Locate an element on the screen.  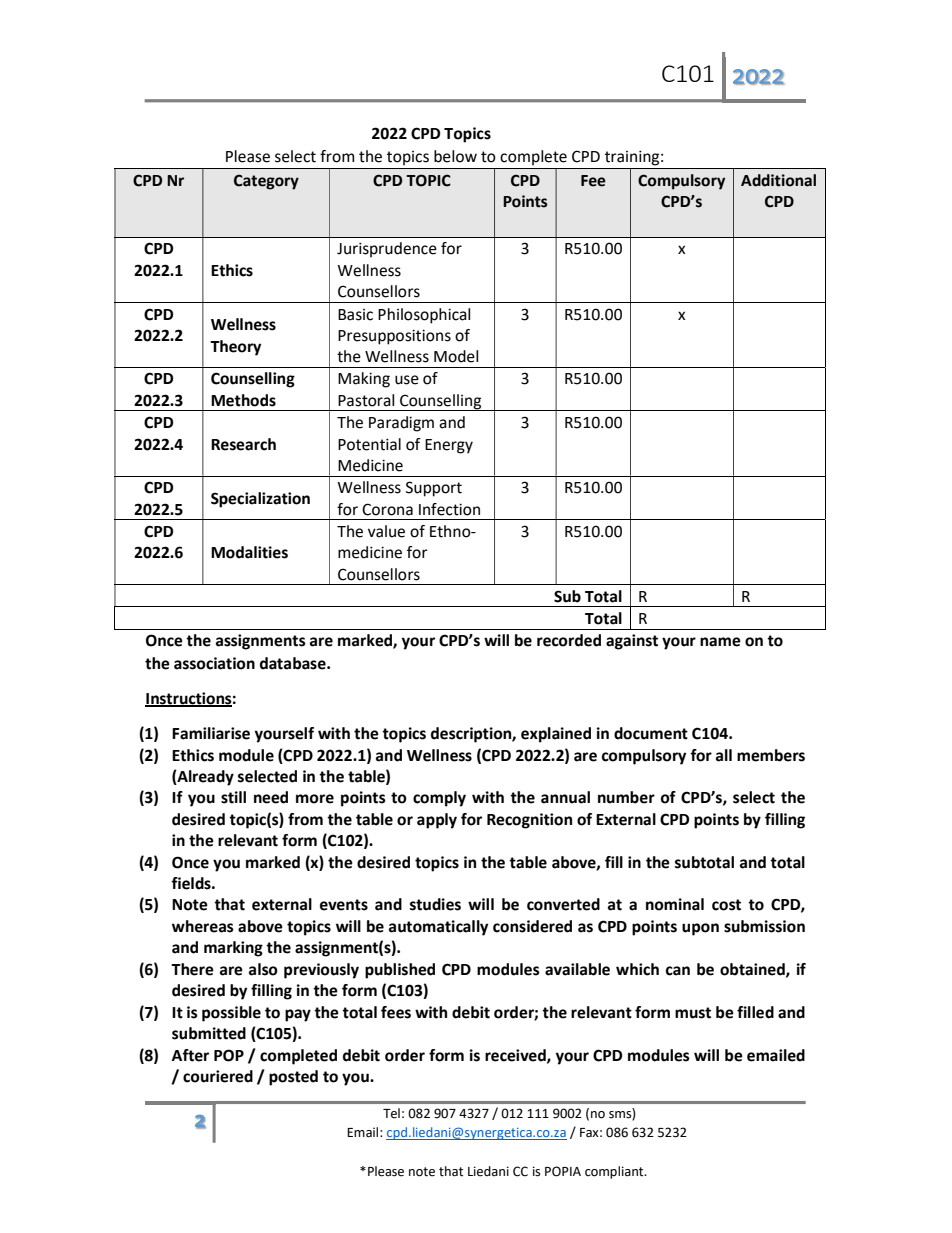
compliant is located at coordinates (615, 1172).
